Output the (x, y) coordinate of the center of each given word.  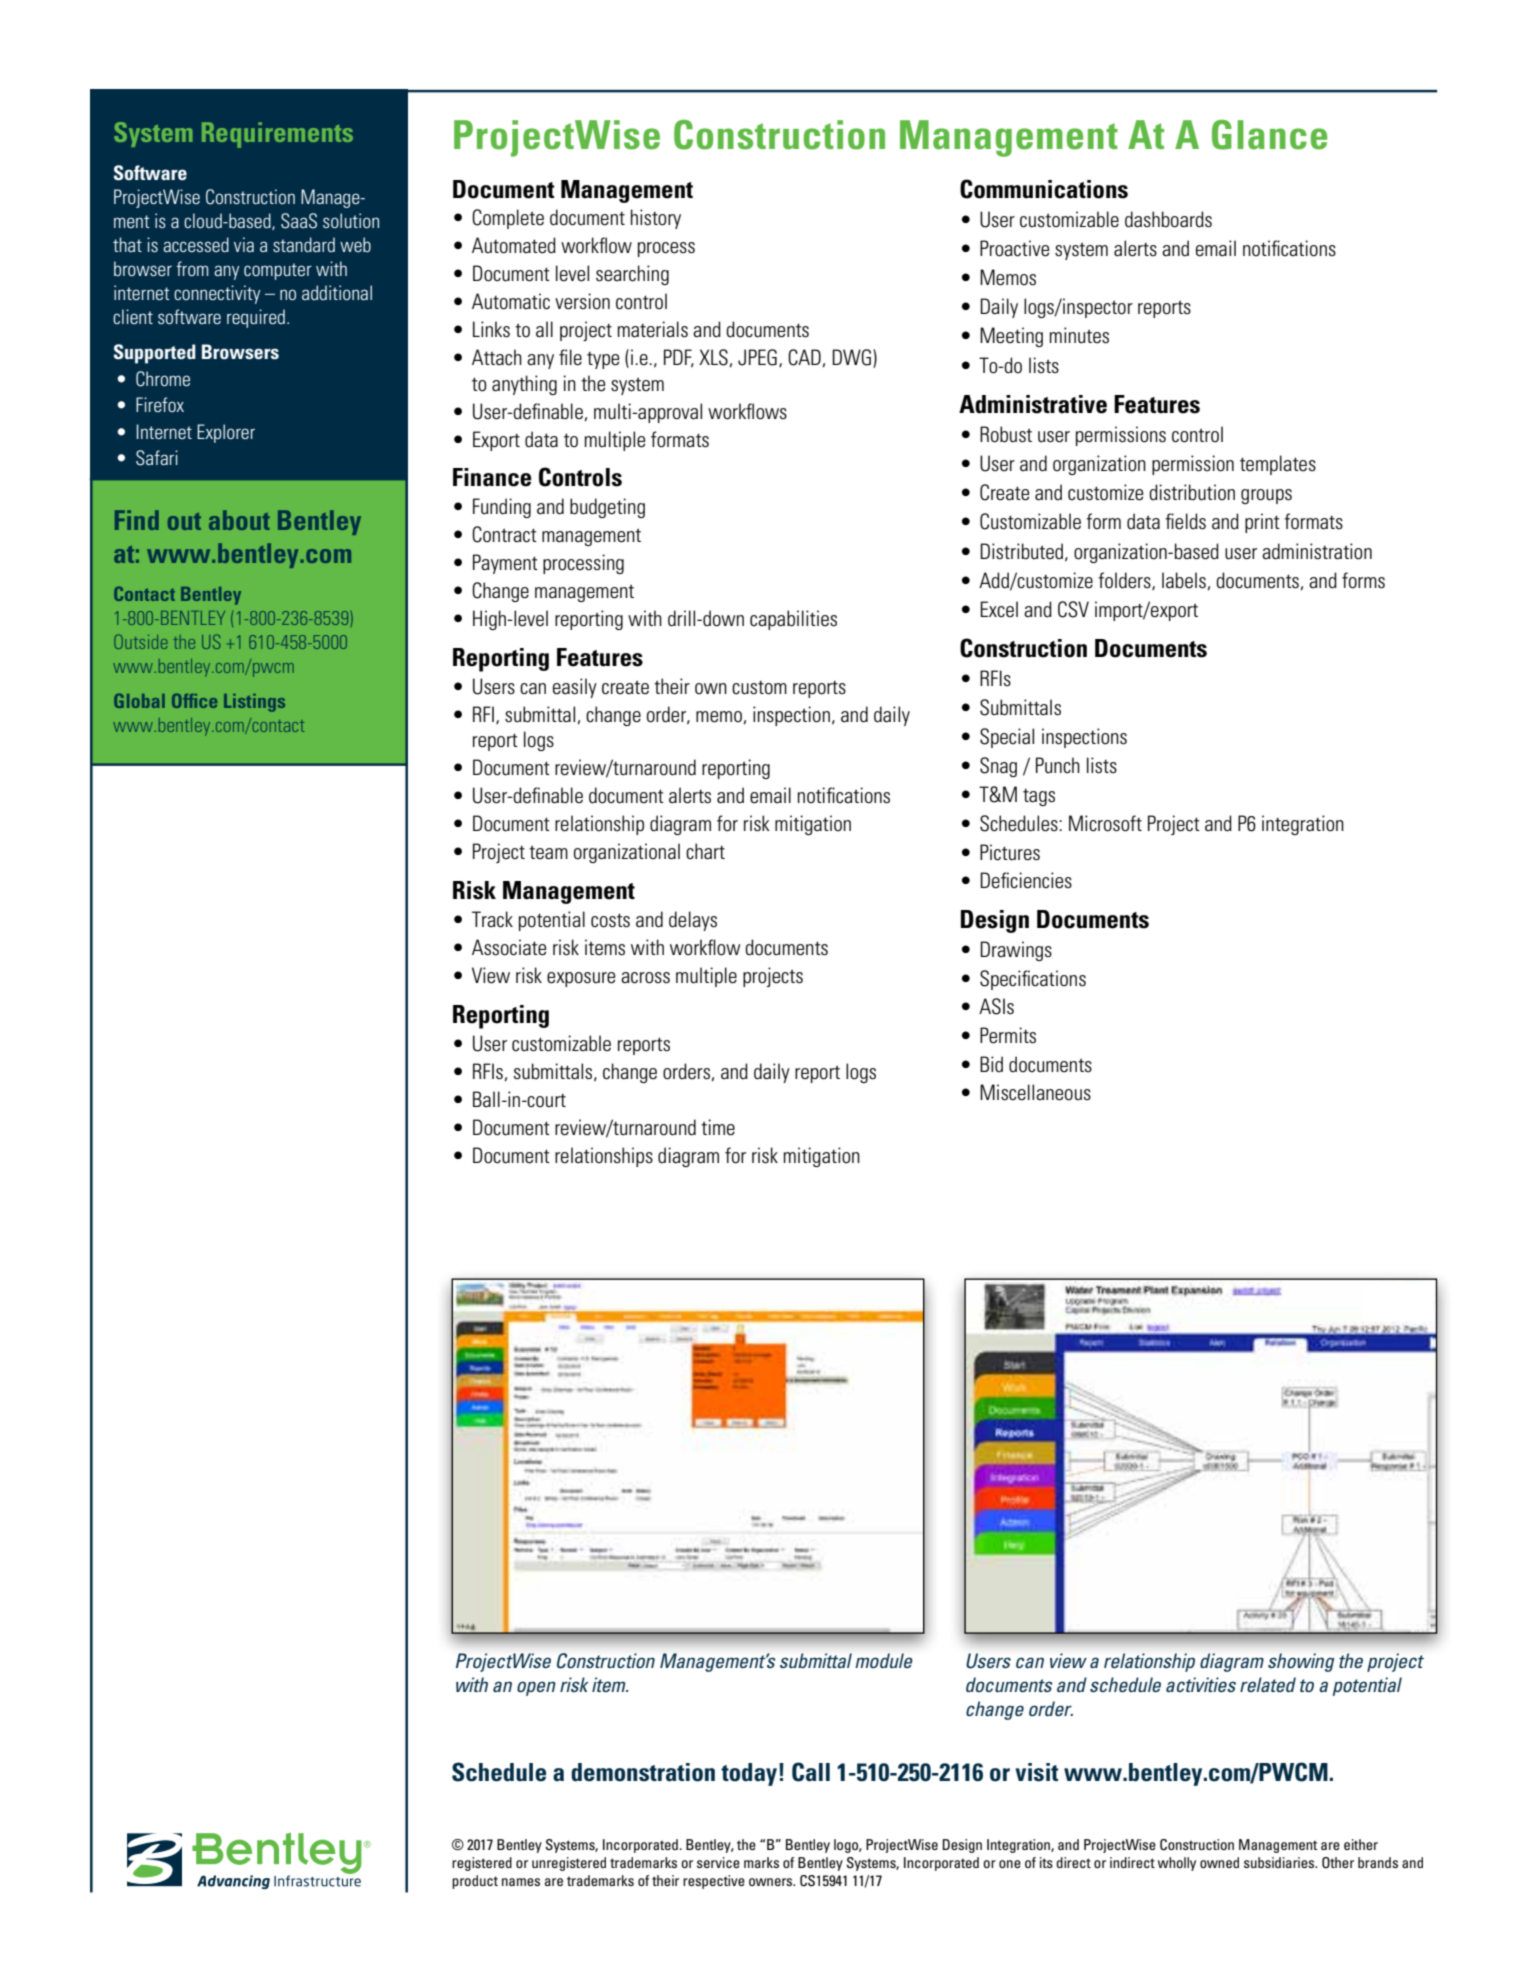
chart (705, 851)
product (475, 1882)
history (656, 219)
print (1262, 523)
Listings (254, 703)
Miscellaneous (1035, 1092)
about (239, 520)
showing (1301, 1662)
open (536, 1688)
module (883, 1660)
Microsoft (1105, 823)
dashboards (1168, 219)
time (718, 1127)
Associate (509, 947)
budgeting (607, 508)
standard (304, 244)
